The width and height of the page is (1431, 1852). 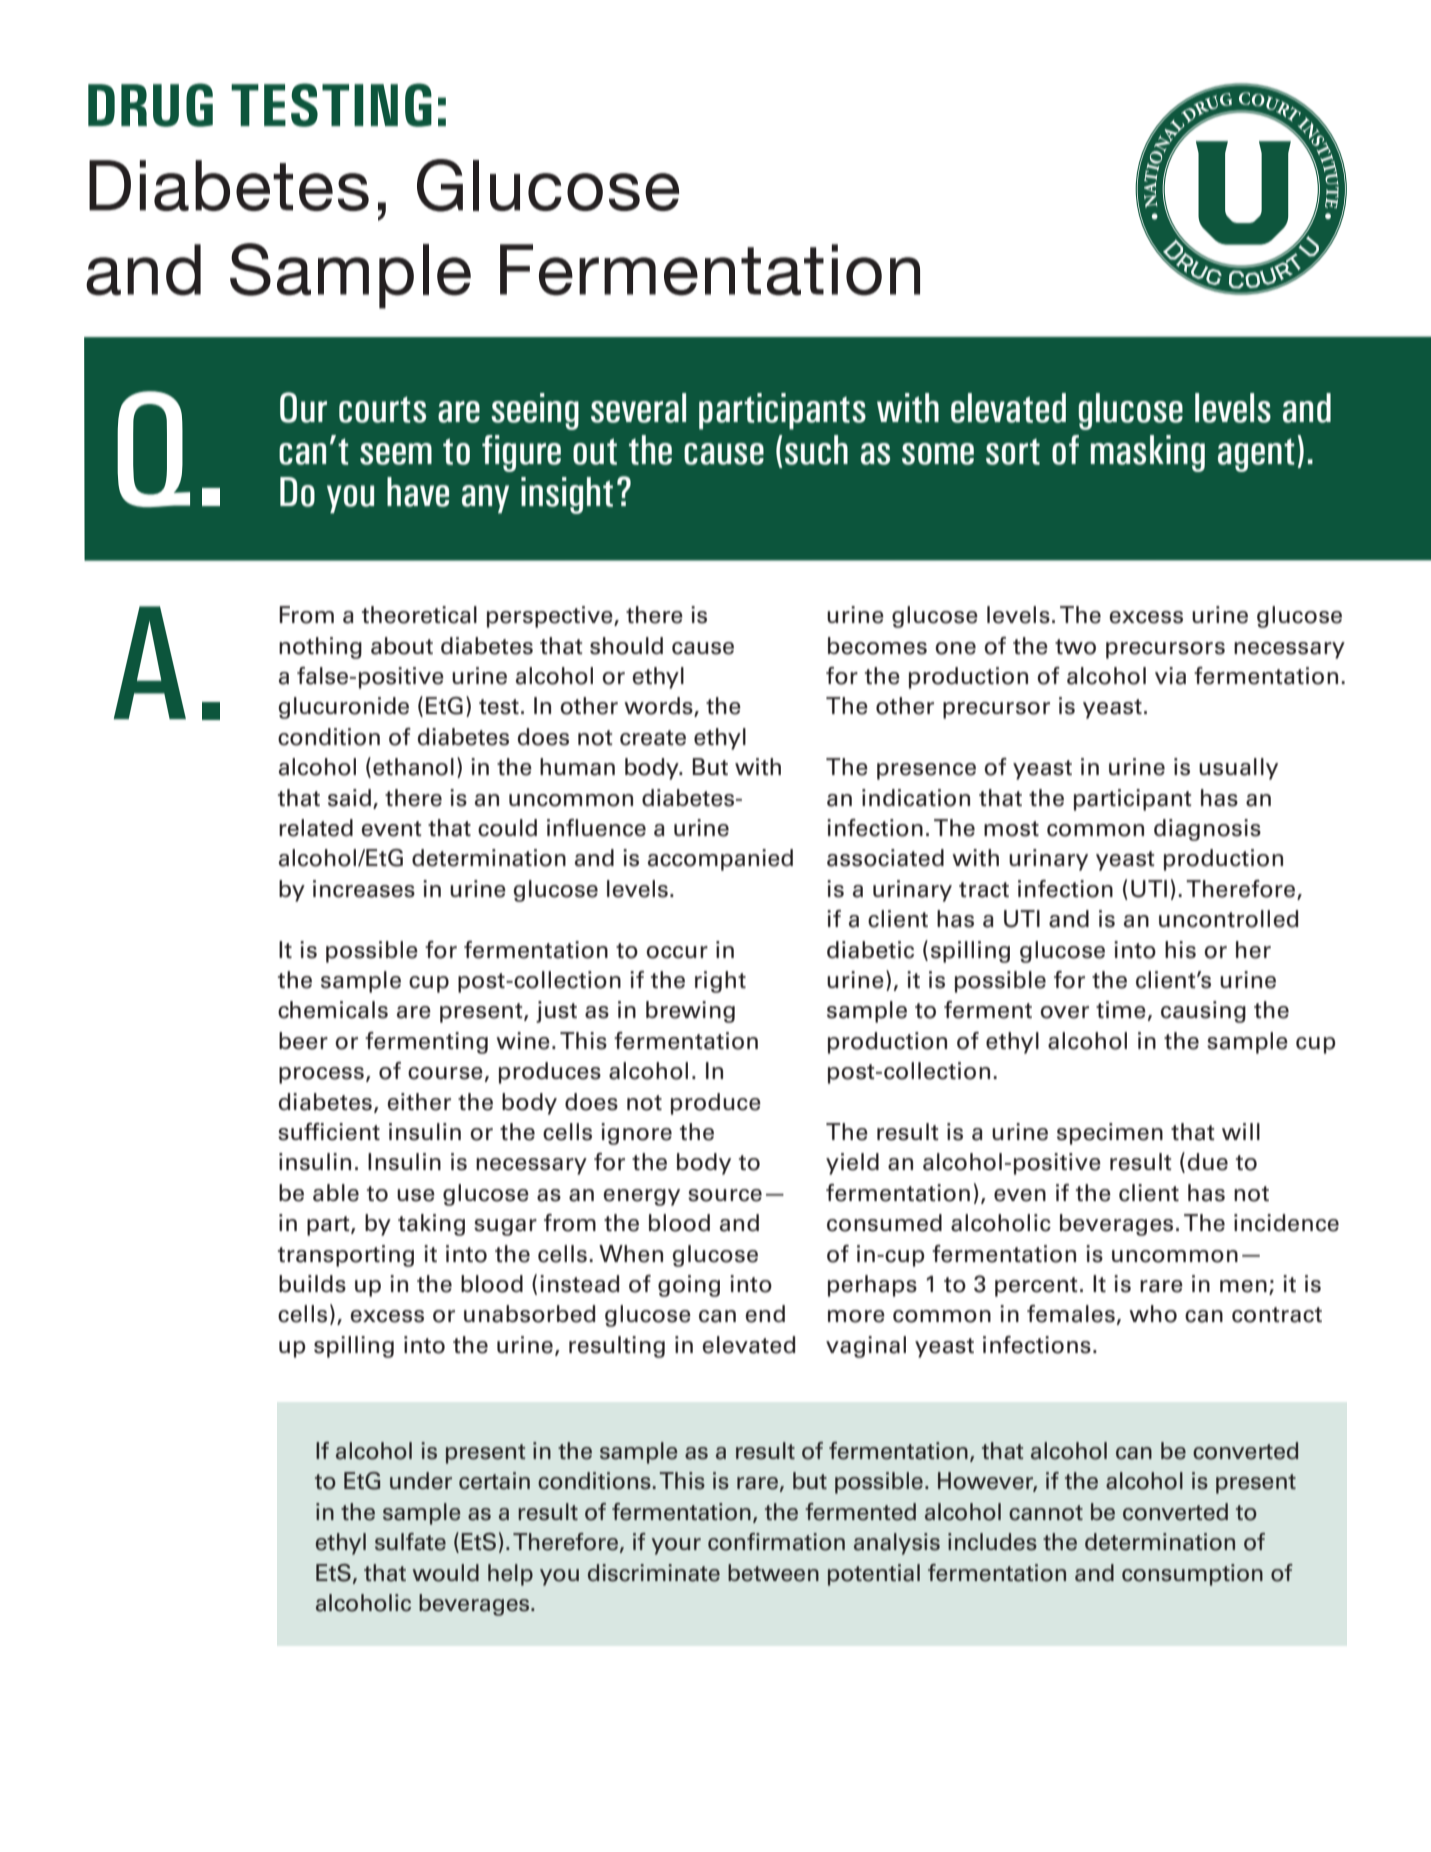 I want to click on who, so click(x=1153, y=1314).
